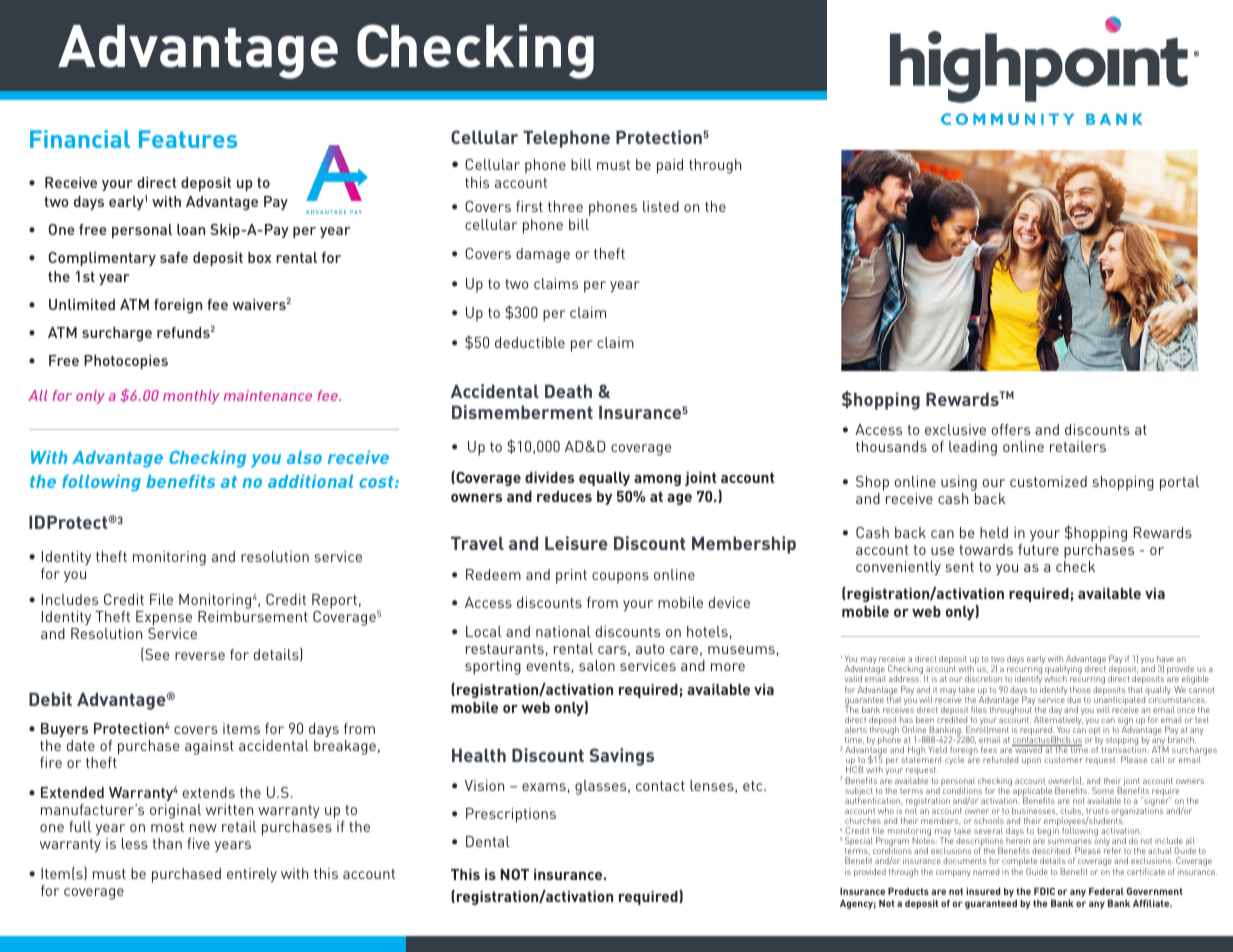  What do you see at coordinates (564, 496) in the screenshot?
I see `reduces` at bounding box center [564, 496].
